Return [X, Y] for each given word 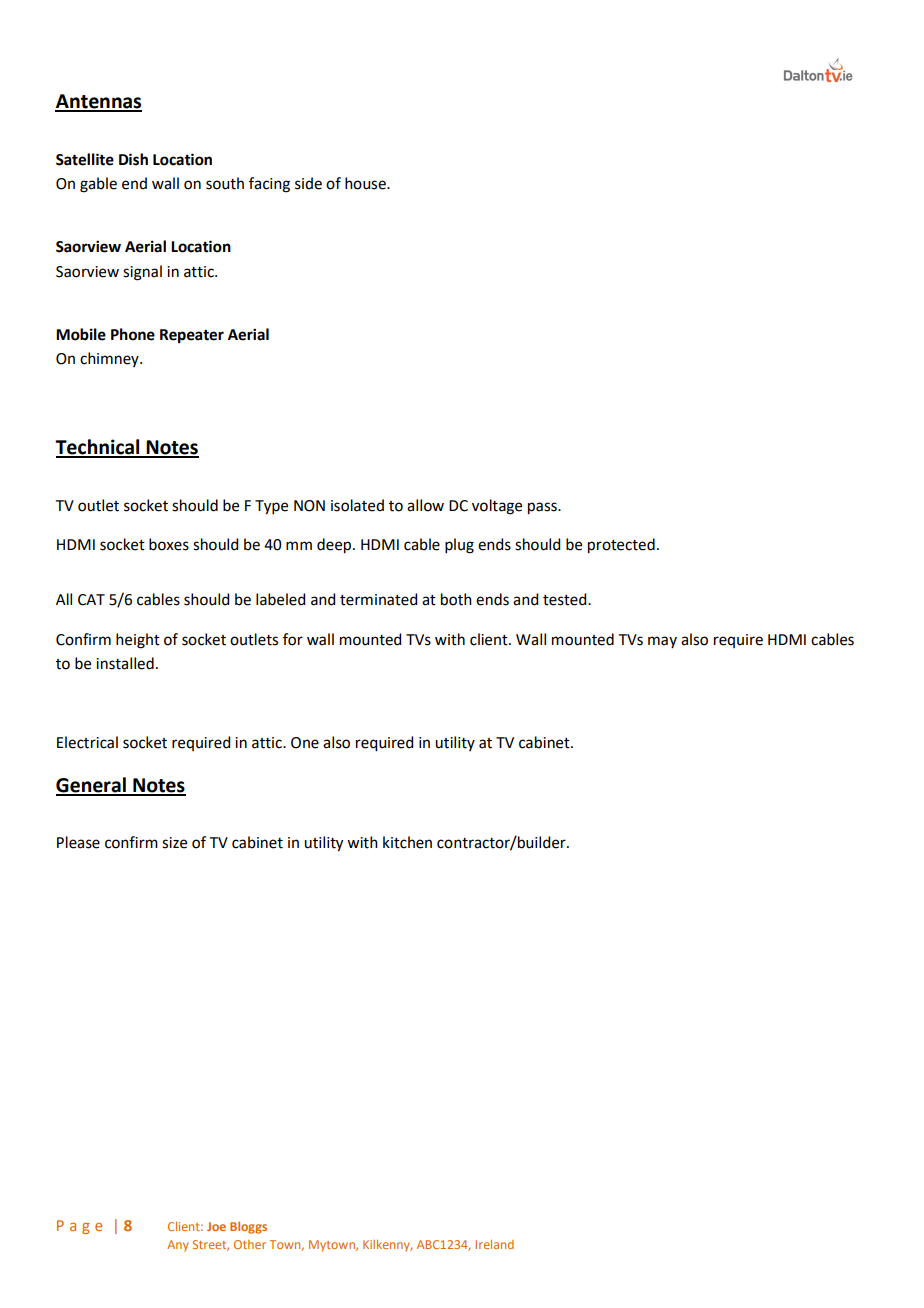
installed [125, 663]
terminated [378, 599]
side [308, 183]
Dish [133, 159]
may [662, 642]
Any [178, 1246]
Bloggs [248, 1227]
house [366, 183]
